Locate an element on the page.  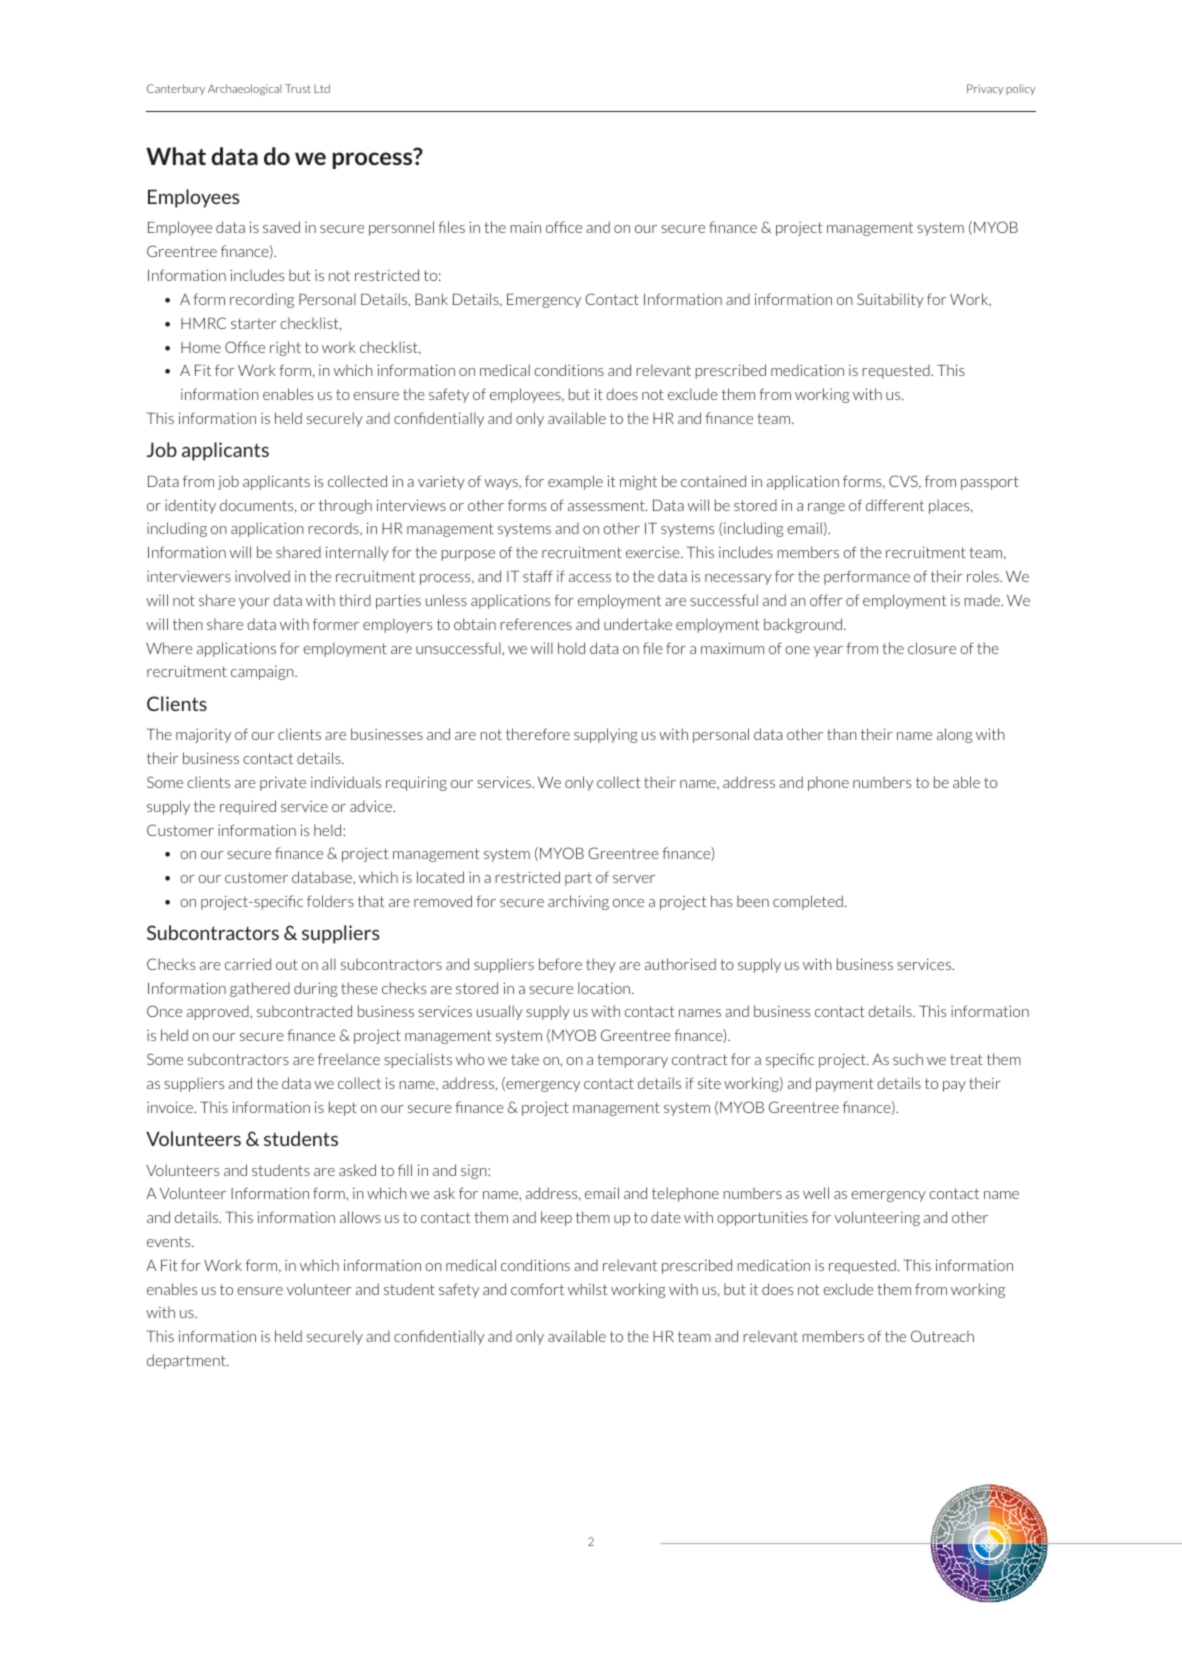
events is located at coordinates (170, 1241).
